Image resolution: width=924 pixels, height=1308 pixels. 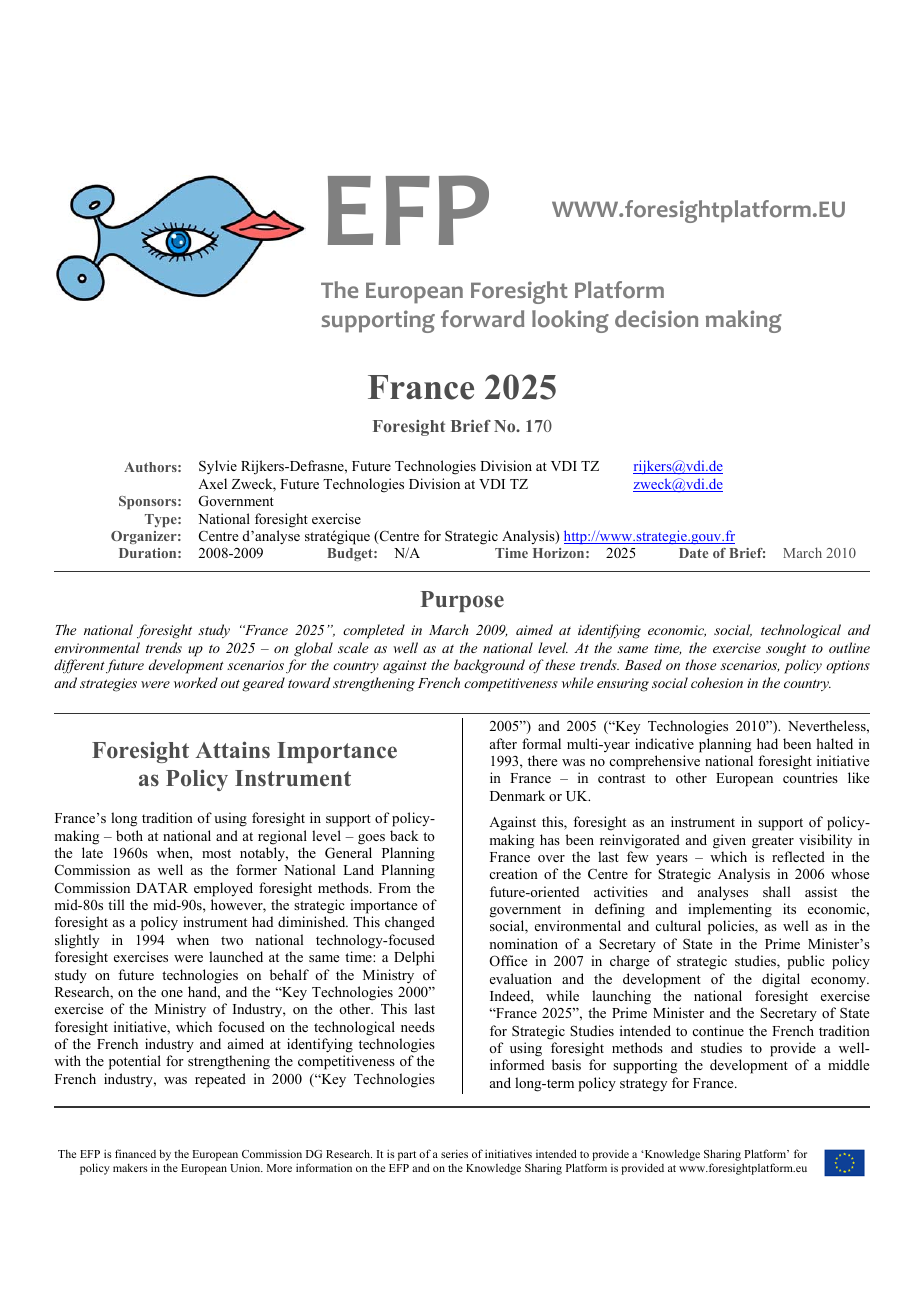 I want to click on halted, so click(x=834, y=743).
